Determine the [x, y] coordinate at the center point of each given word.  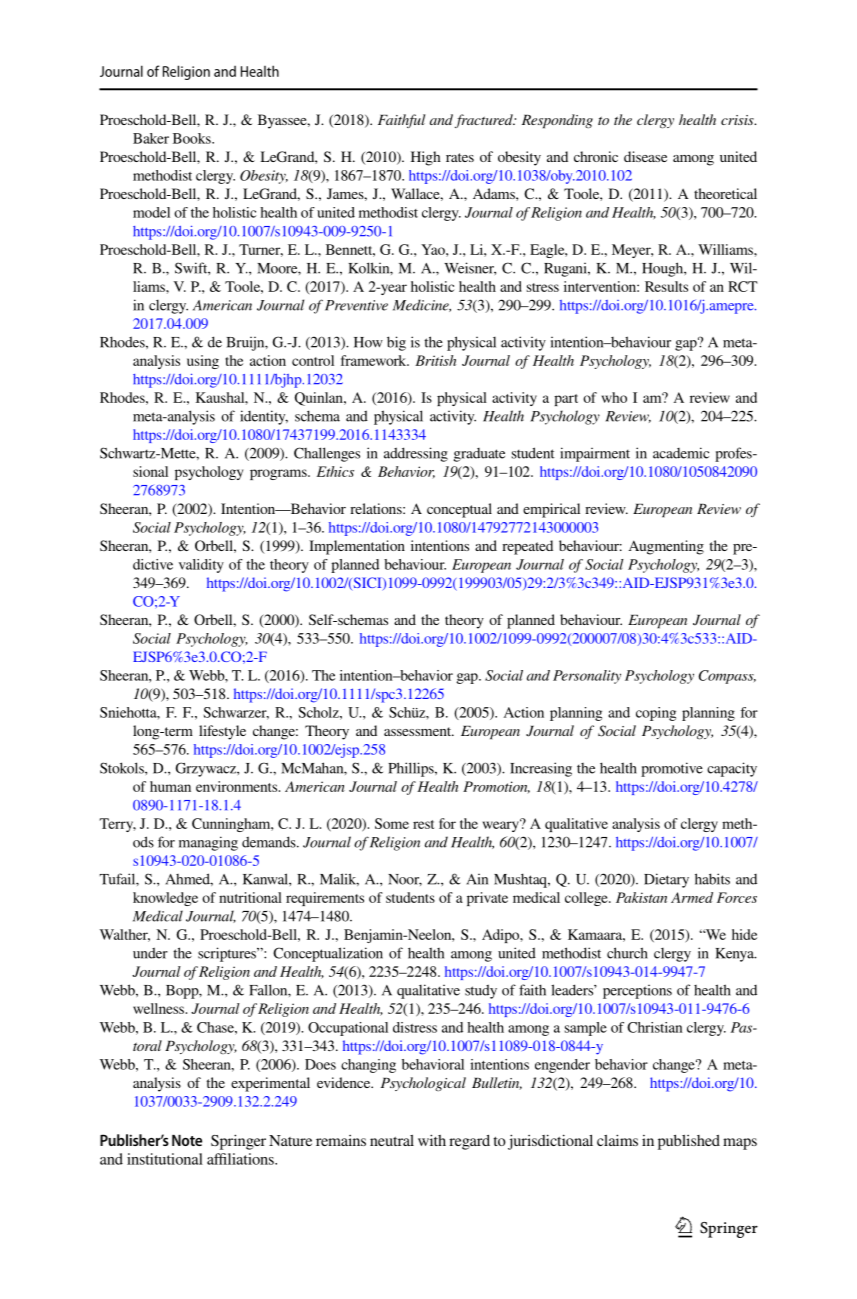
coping [656, 714]
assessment [419, 731]
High [426, 158]
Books [193, 138]
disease [645, 156]
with [432, 1140]
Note [187, 1140]
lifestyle [222, 732]
